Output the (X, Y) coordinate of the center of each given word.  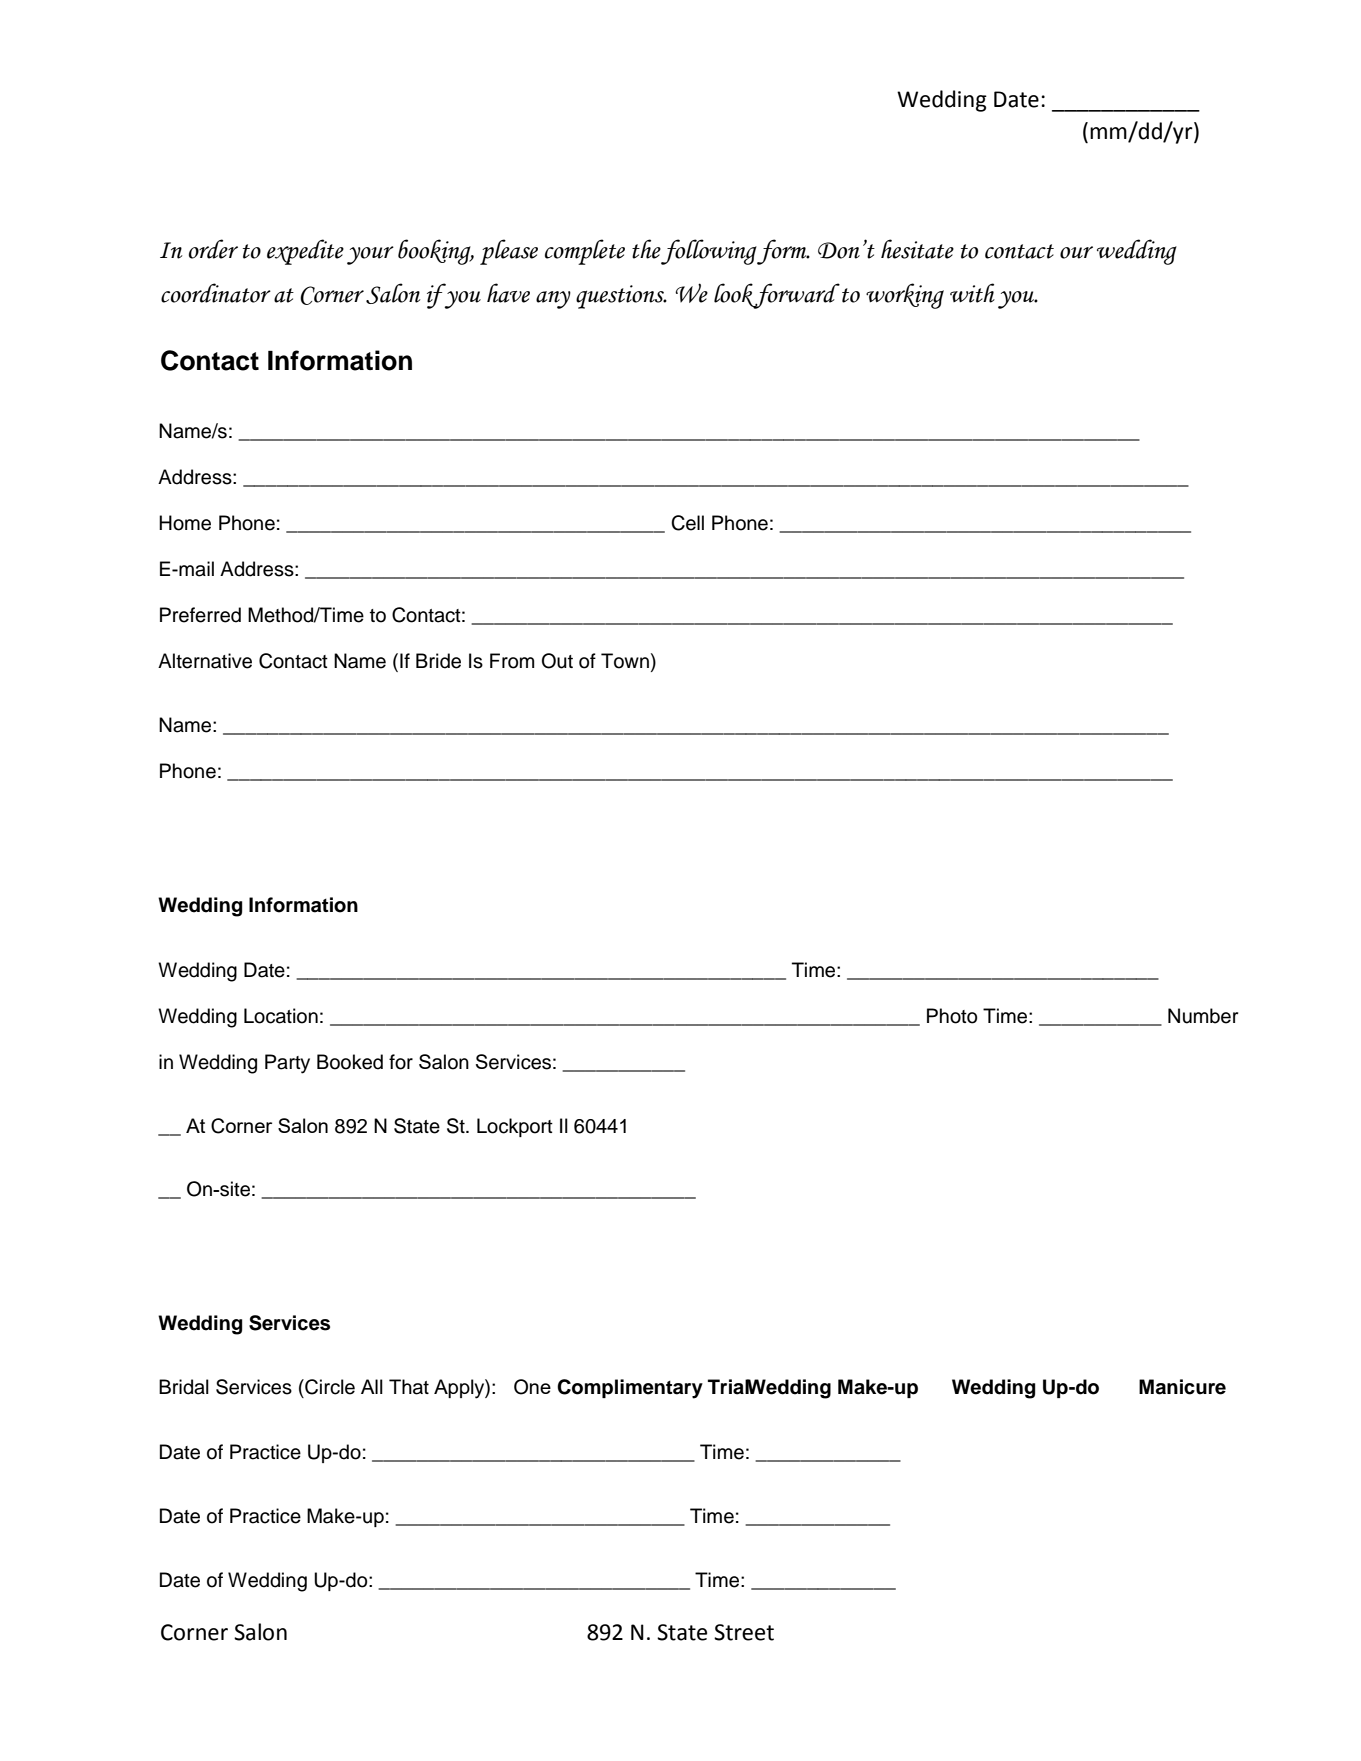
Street (744, 1632)
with (972, 293)
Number (1203, 1016)
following (709, 252)
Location (281, 1016)
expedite (305, 252)
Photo (952, 1016)
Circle (329, 1387)
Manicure (1182, 1387)
